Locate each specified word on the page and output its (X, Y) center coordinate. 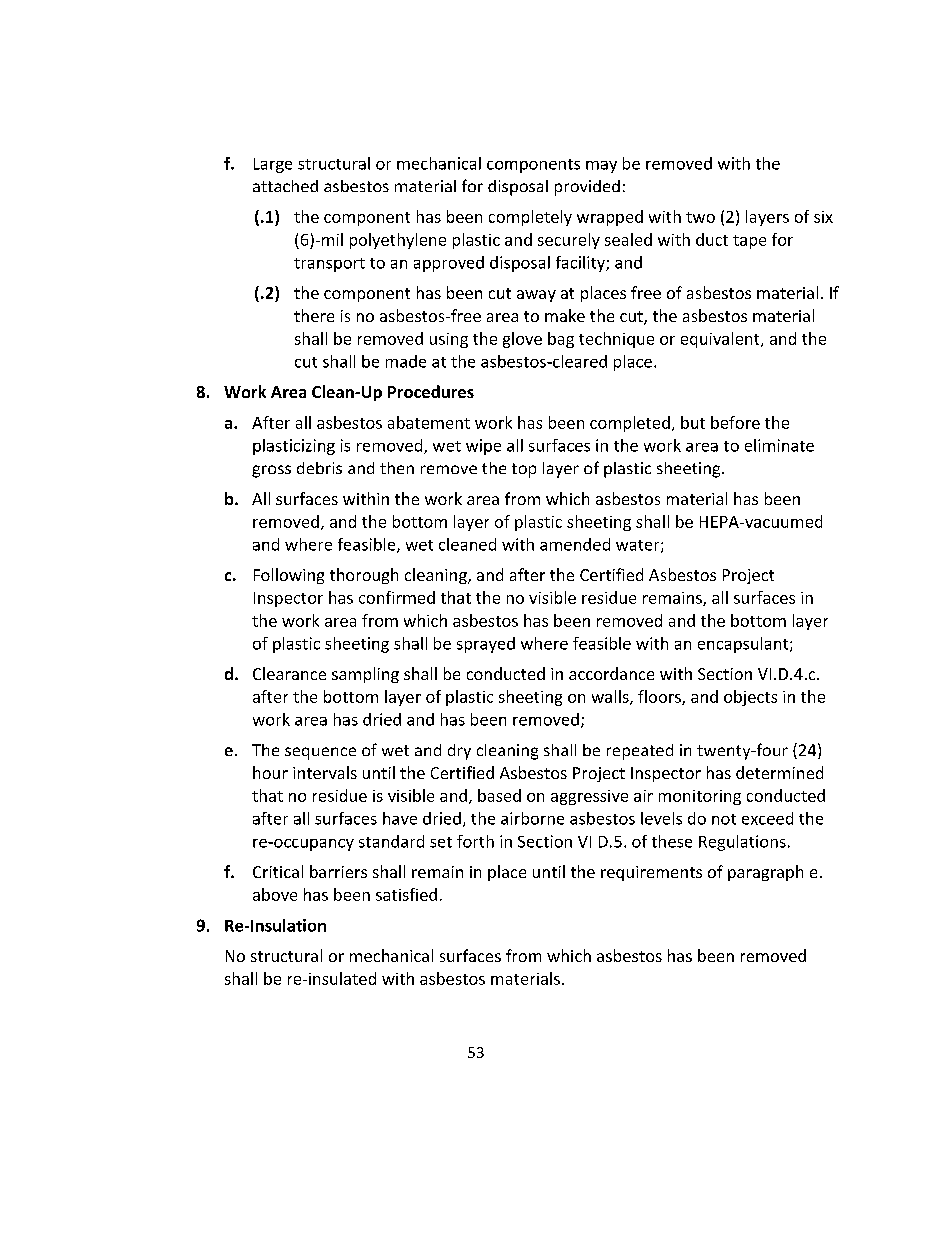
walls (611, 697)
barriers (338, 871)
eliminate (779, 445)
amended (575, 544)
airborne (532, 818)
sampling (365, 675)
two (700, 217)
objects (750, 698)
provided (587, 188)
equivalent (721, 340)
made (406, 361)
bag (561, 340)
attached (285, 186)
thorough (364, 576)
